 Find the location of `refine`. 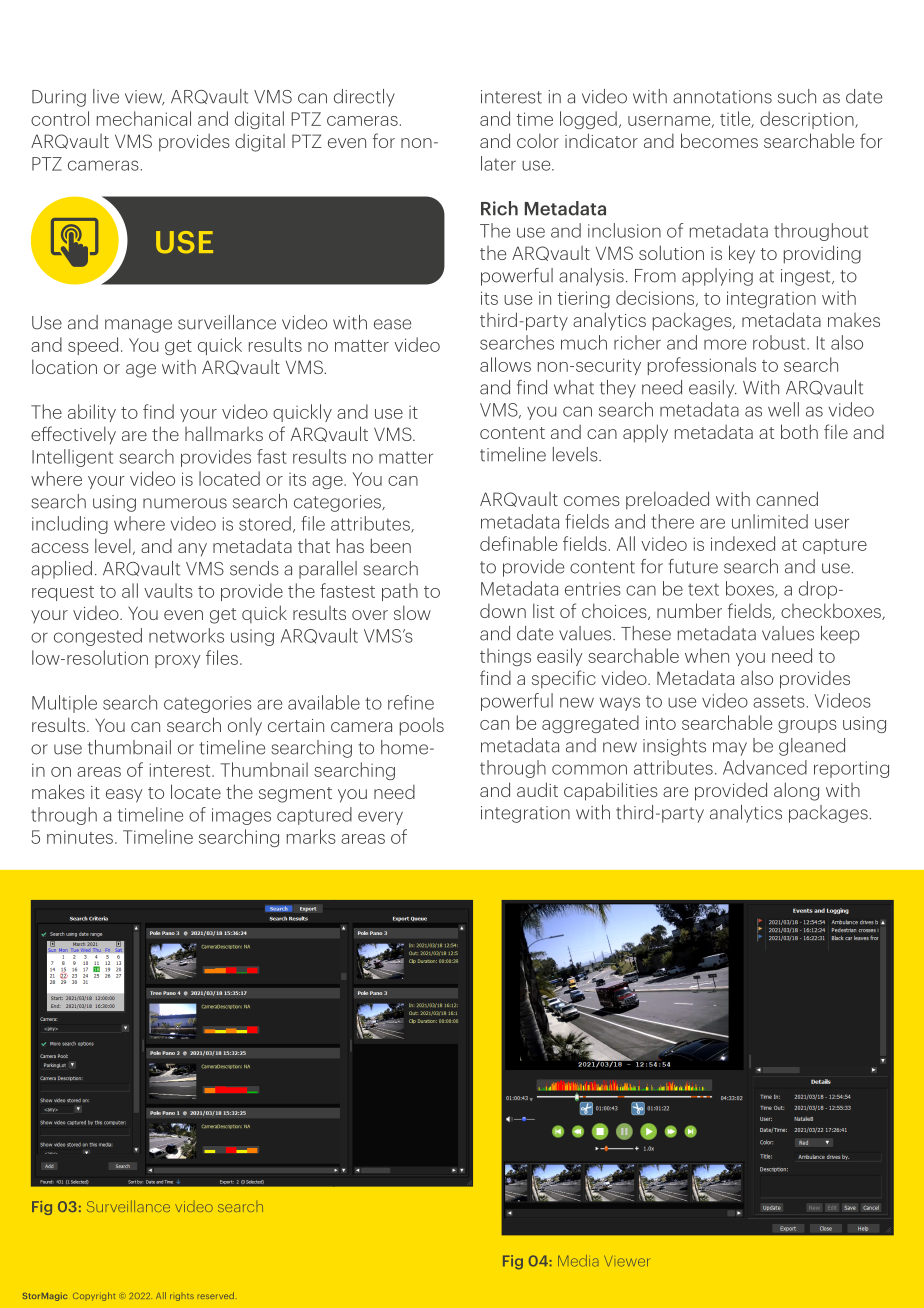

refine is located at coordinates (411, 702).
